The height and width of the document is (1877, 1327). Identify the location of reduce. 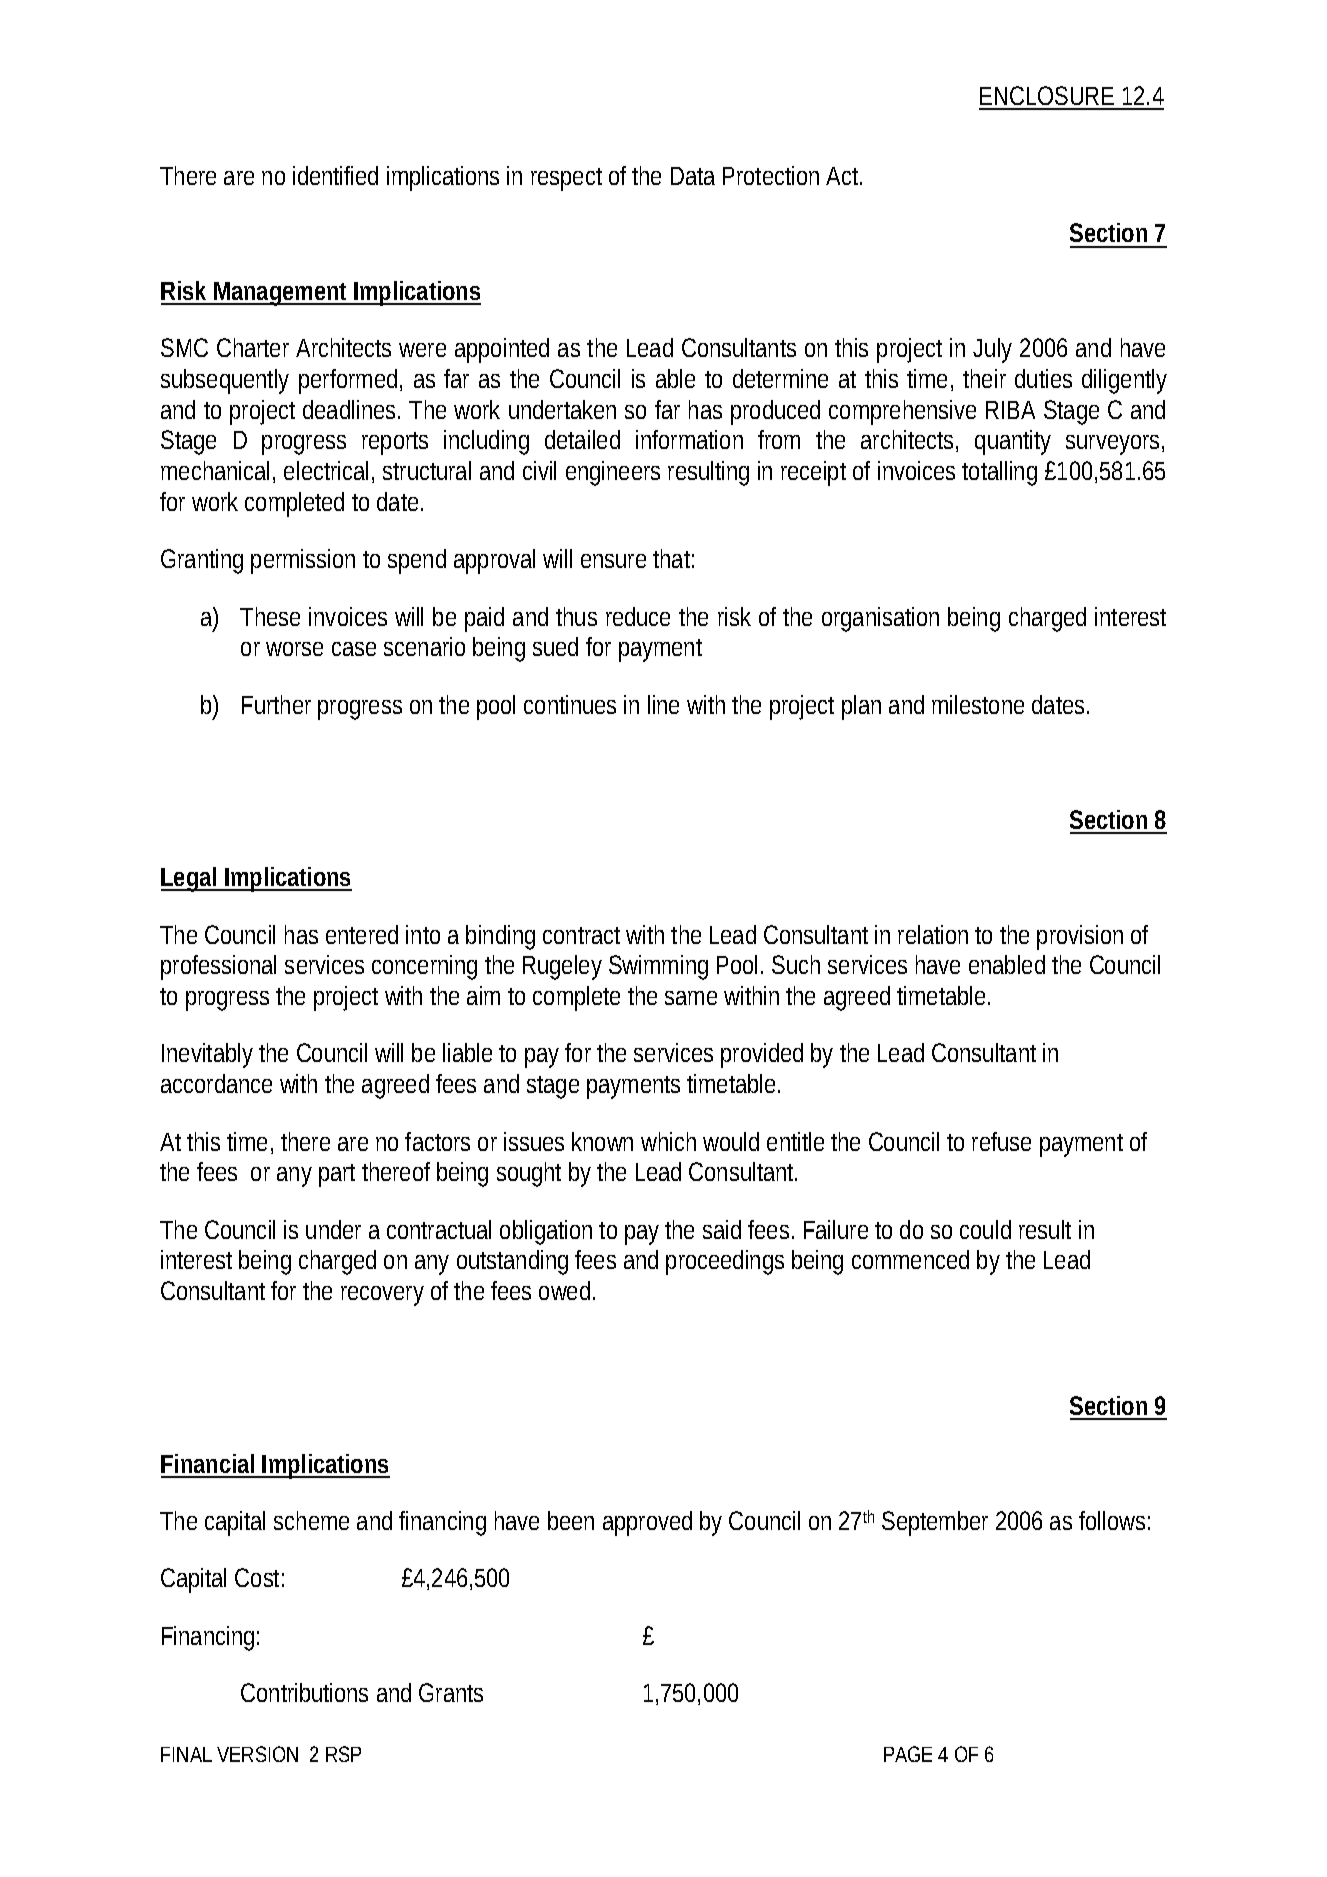
(638, 616).
